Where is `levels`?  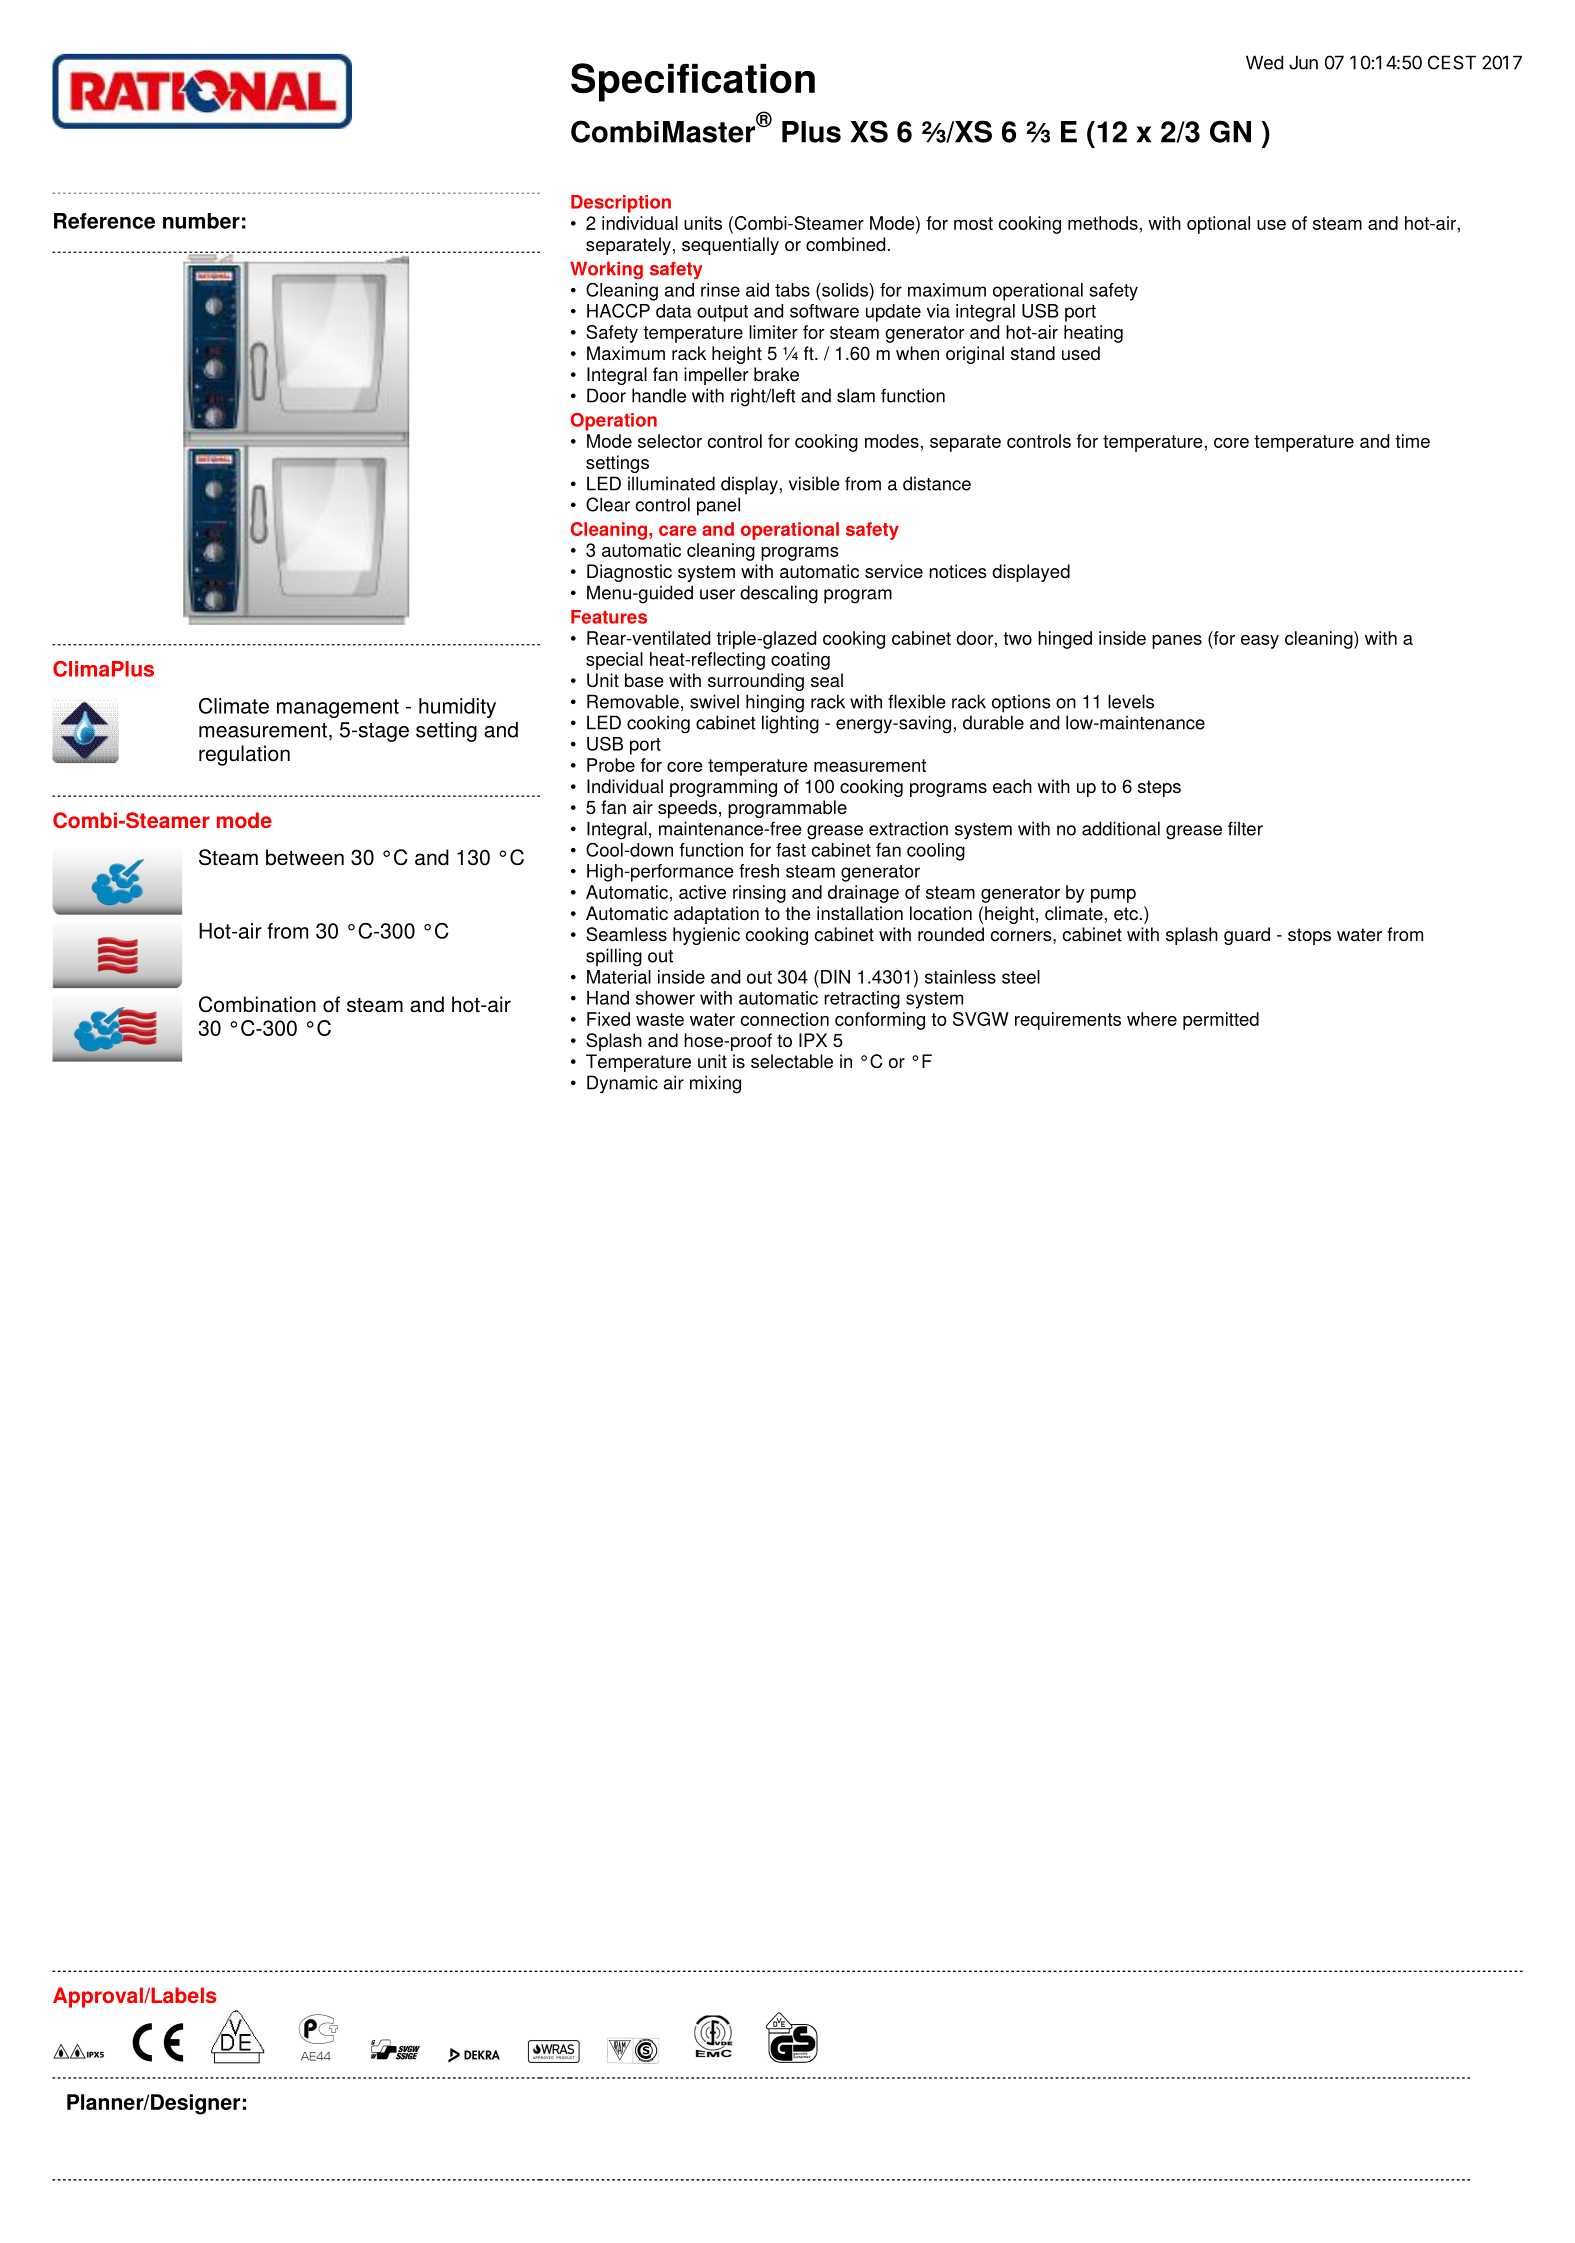 levels is located at coordinates (1131, 701).
